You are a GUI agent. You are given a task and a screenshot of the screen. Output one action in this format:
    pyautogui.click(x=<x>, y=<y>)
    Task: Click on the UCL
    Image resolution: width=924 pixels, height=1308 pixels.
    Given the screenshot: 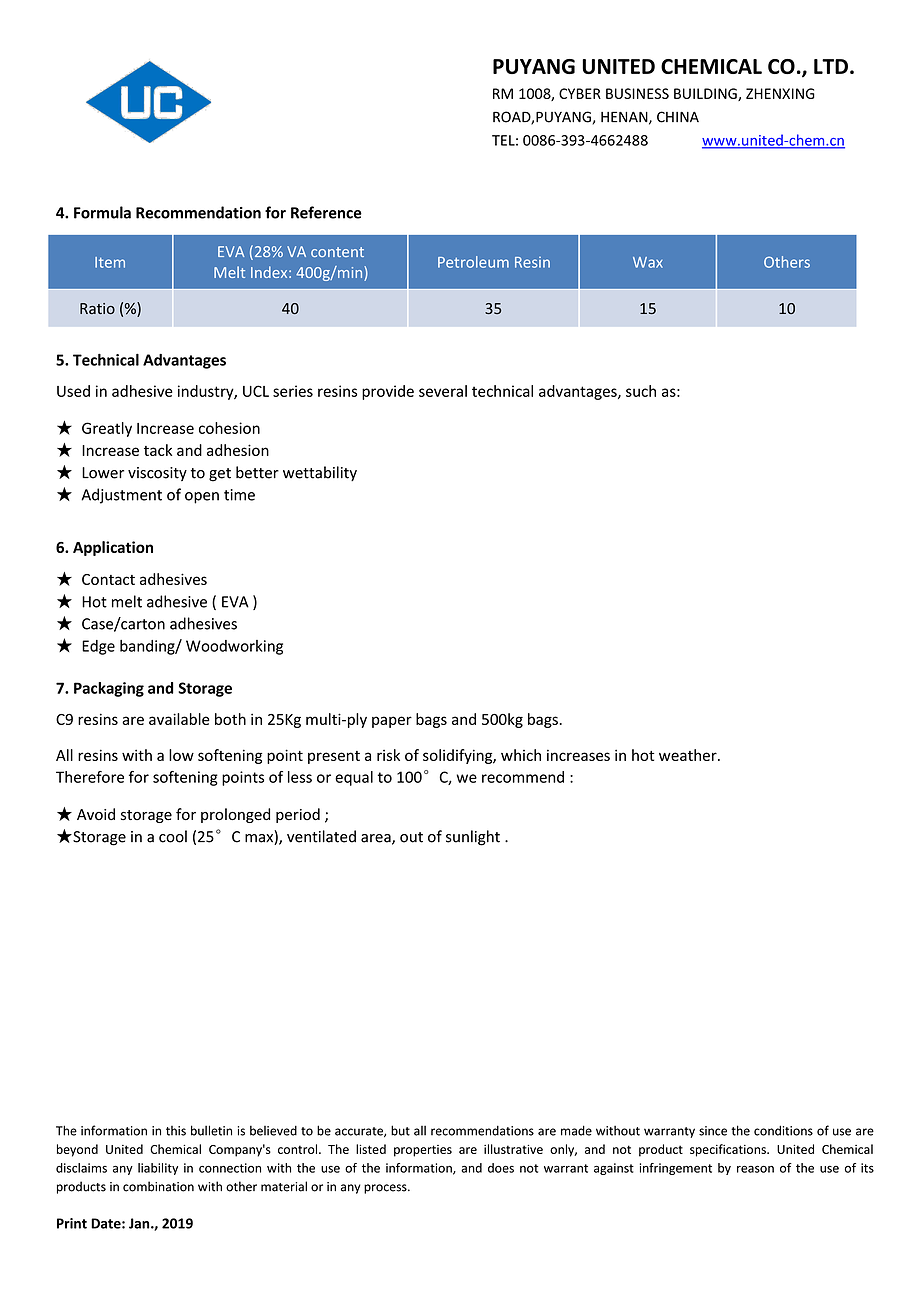 What is the action you would take?
    pyautogui.click(x=256, y=391)
